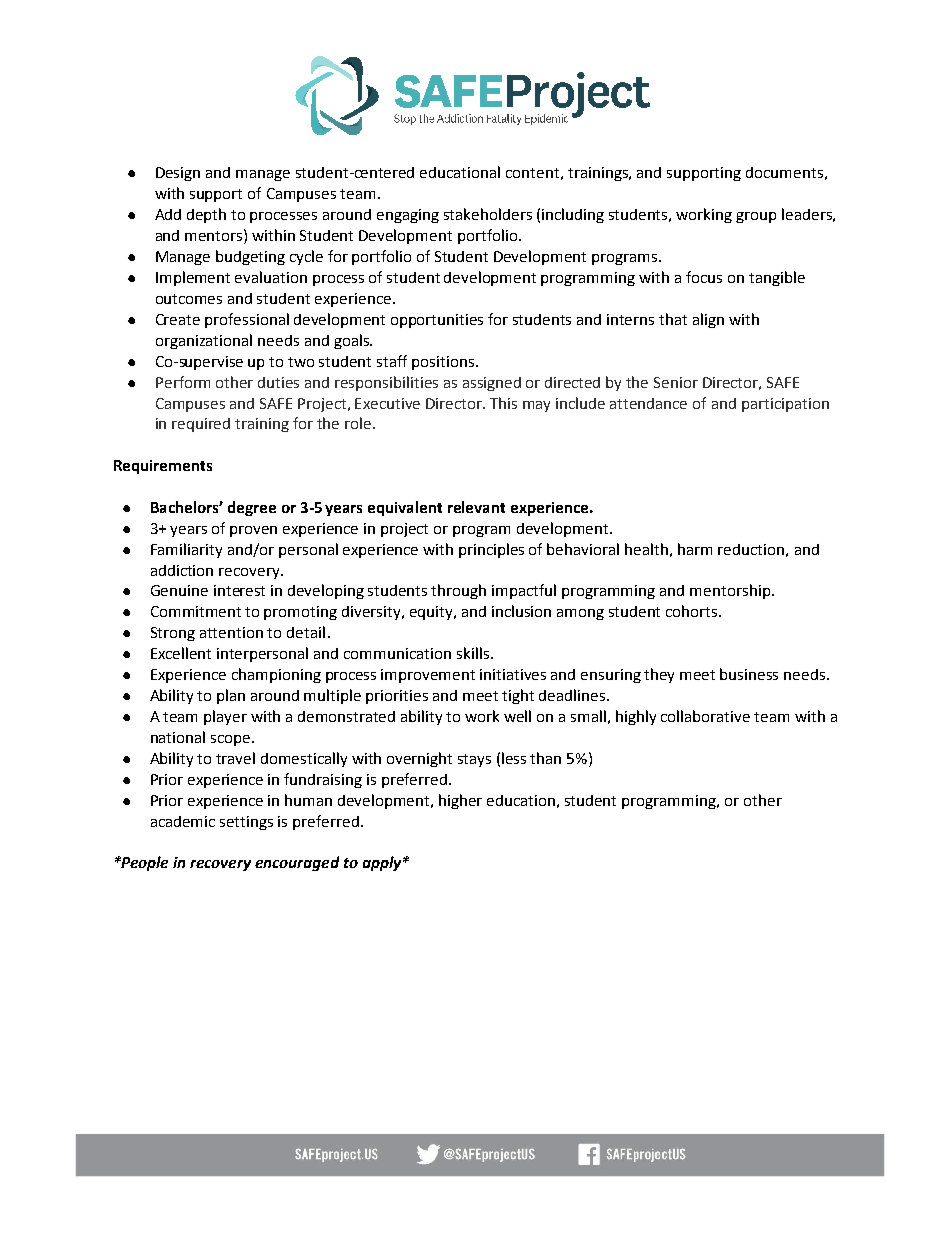  What do you see at coordinates (756, 217) in the image?
I see `group` at bounding box center [756, 217].
